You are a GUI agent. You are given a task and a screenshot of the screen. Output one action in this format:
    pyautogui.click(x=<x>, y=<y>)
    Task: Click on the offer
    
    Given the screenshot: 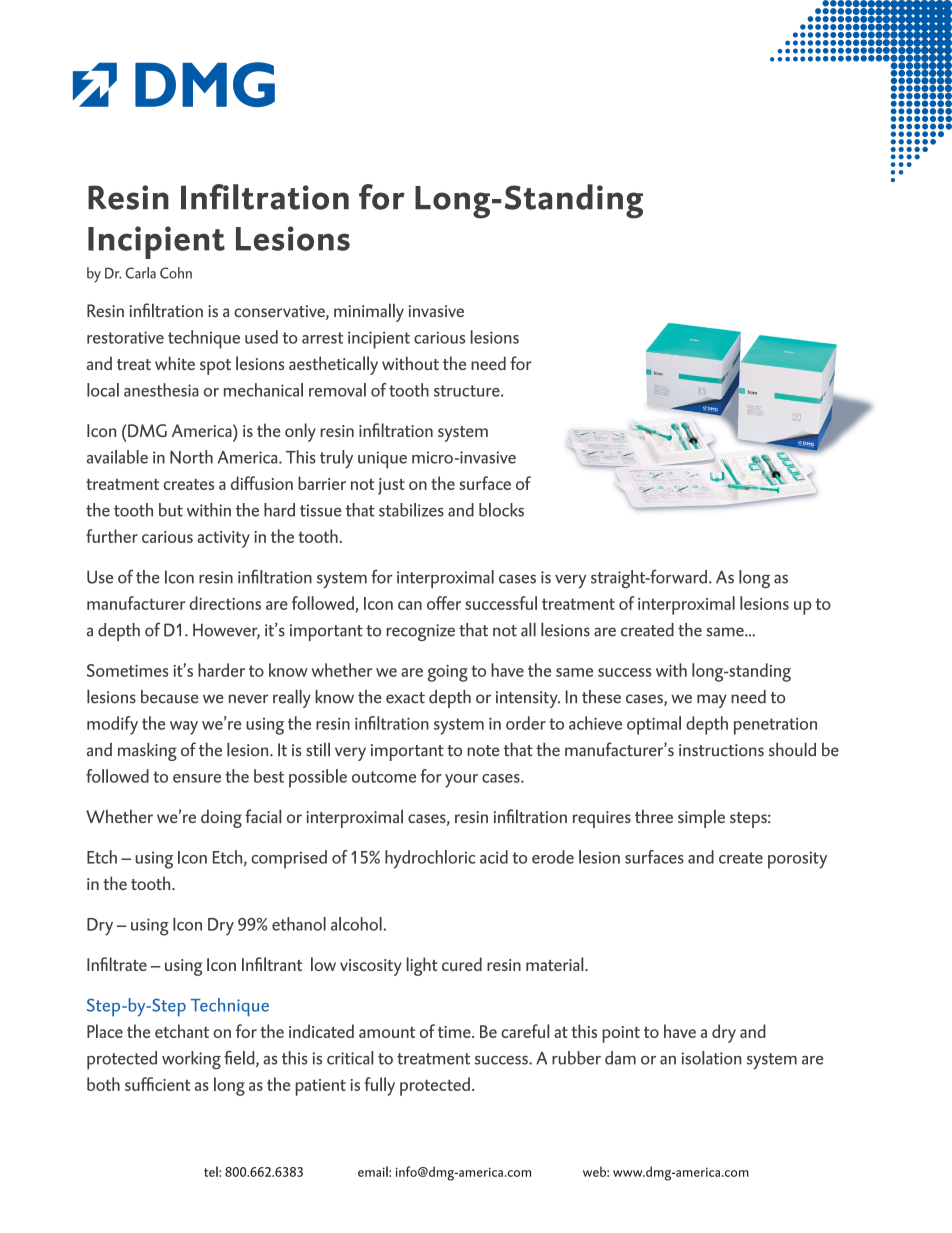 What is the action you would take?
    pyautogui.click(x=444, y=603)
